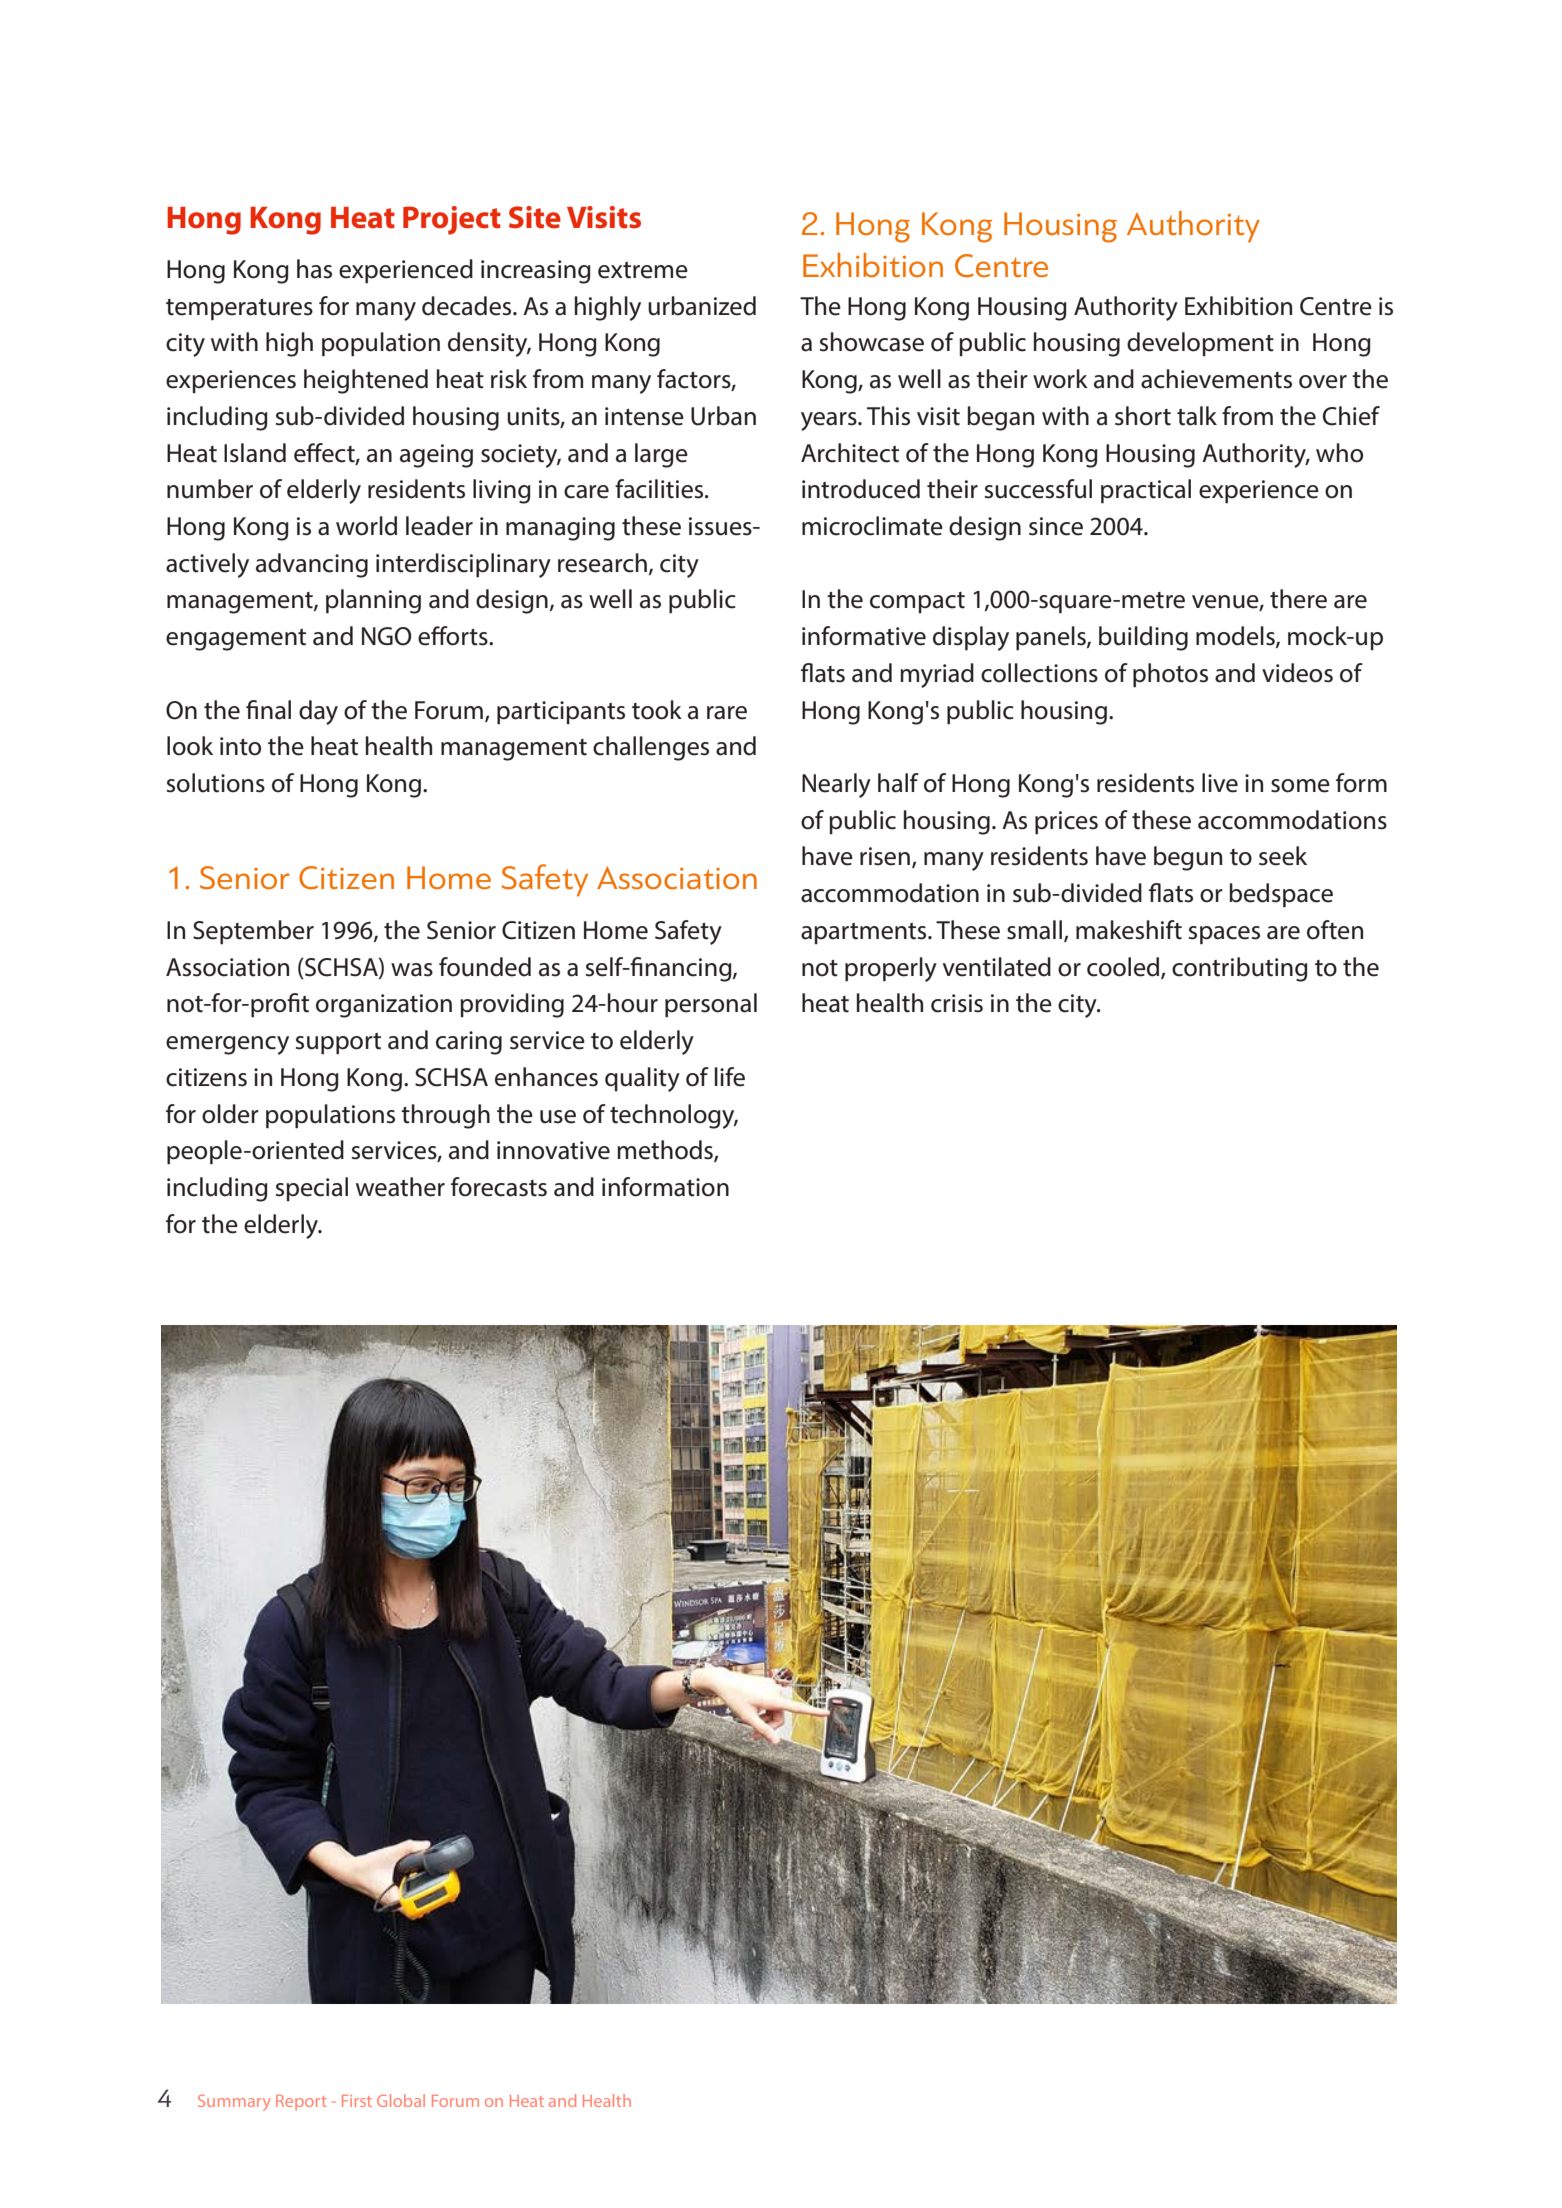 The image size is (1562, 2208). What do you see at coordinates (1240, 969) in the document?
I see `contributing` at bounding box center [1240, 969].
